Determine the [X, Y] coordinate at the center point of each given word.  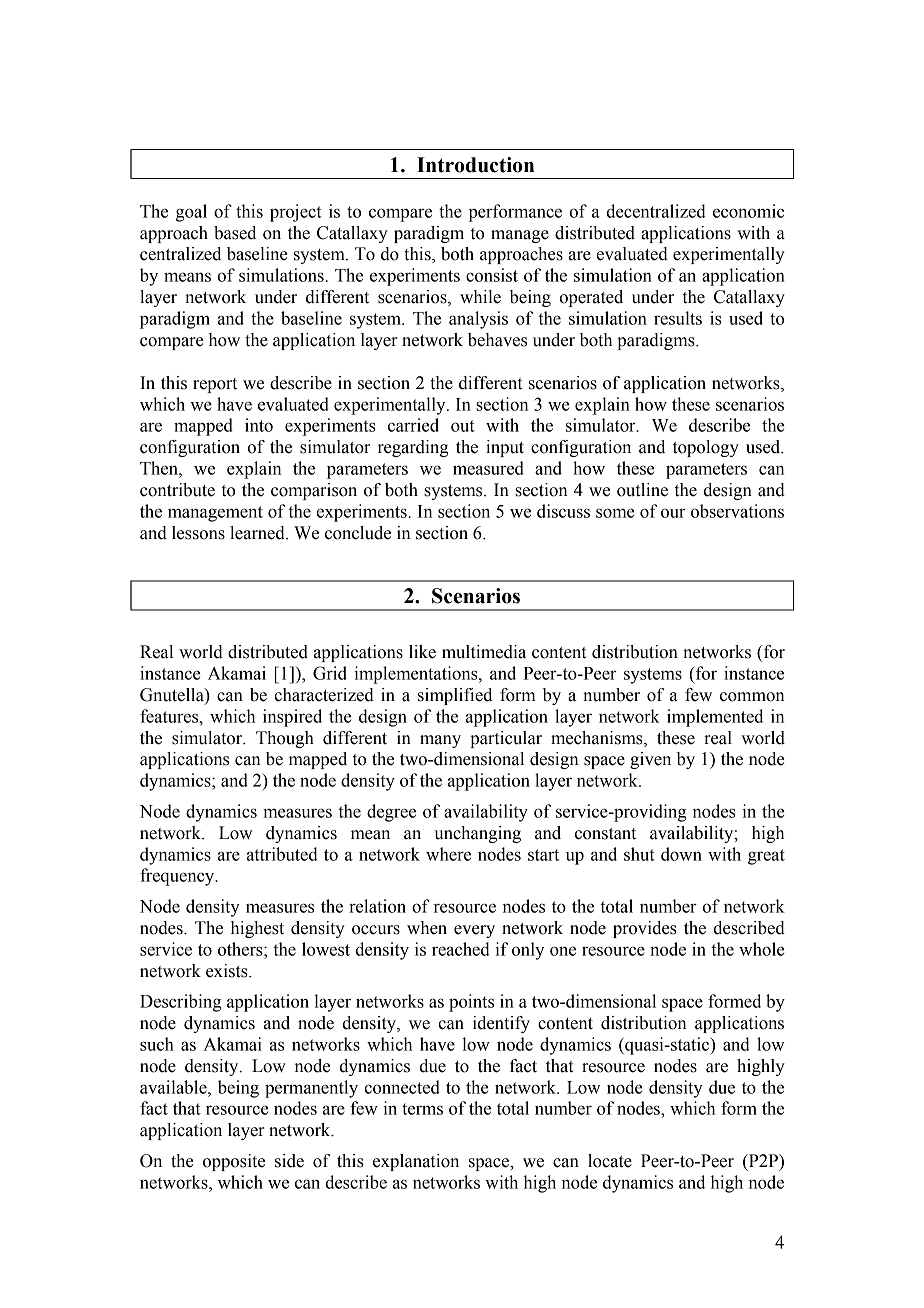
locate [610, 1161]
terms [422, 1109]
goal [191, 213]
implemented [715, 718]
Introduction [475, 165]
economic [748, 211]
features [170, 716]
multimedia [484, 652]
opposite [234, 1162]
